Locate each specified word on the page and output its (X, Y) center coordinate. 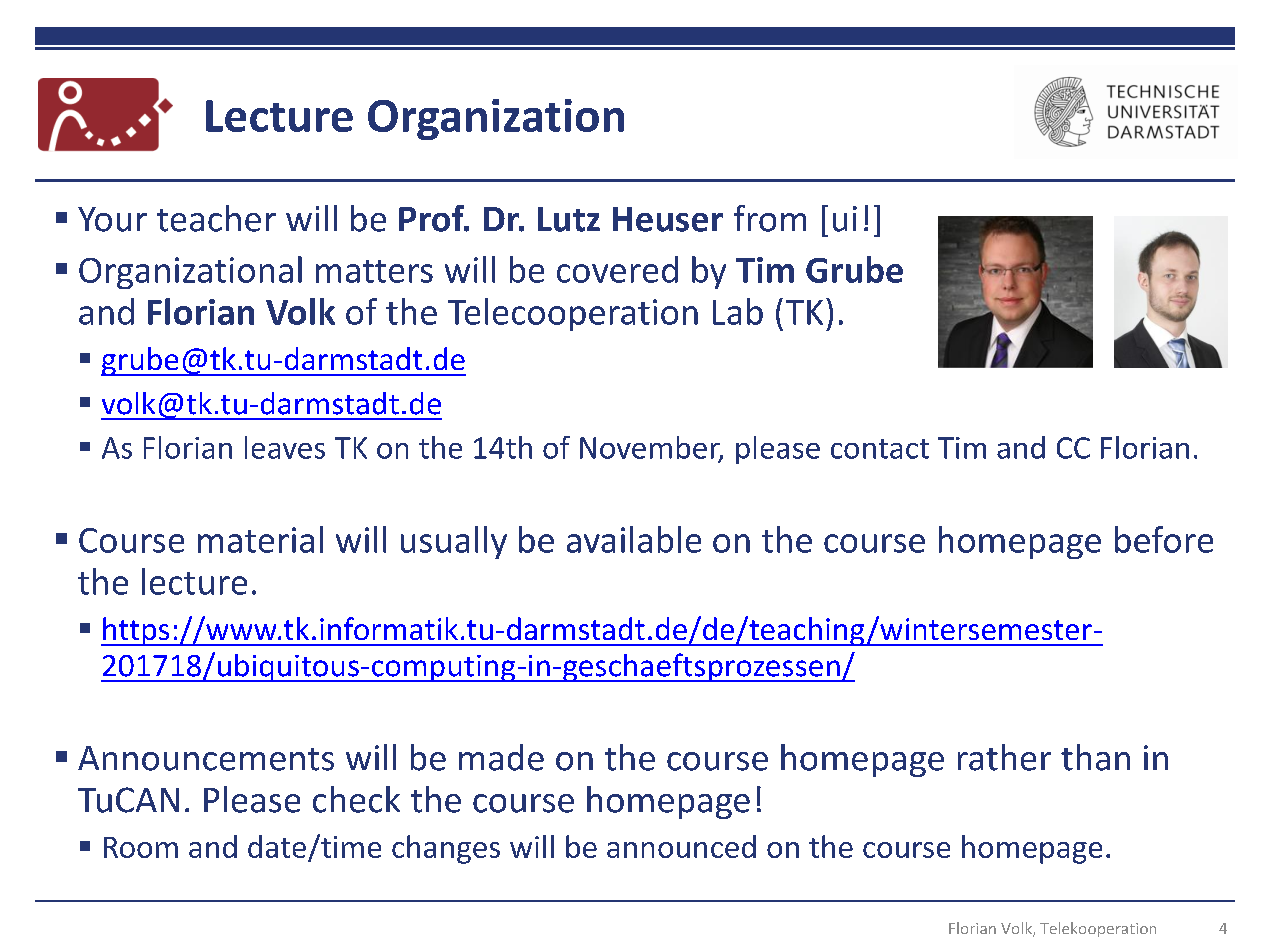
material (260, 539)
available (634, 539)
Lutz (569, 219)
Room (141, 847)
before (1164, 539)
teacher (216, 218)
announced (681, 846)
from (770, 218)
